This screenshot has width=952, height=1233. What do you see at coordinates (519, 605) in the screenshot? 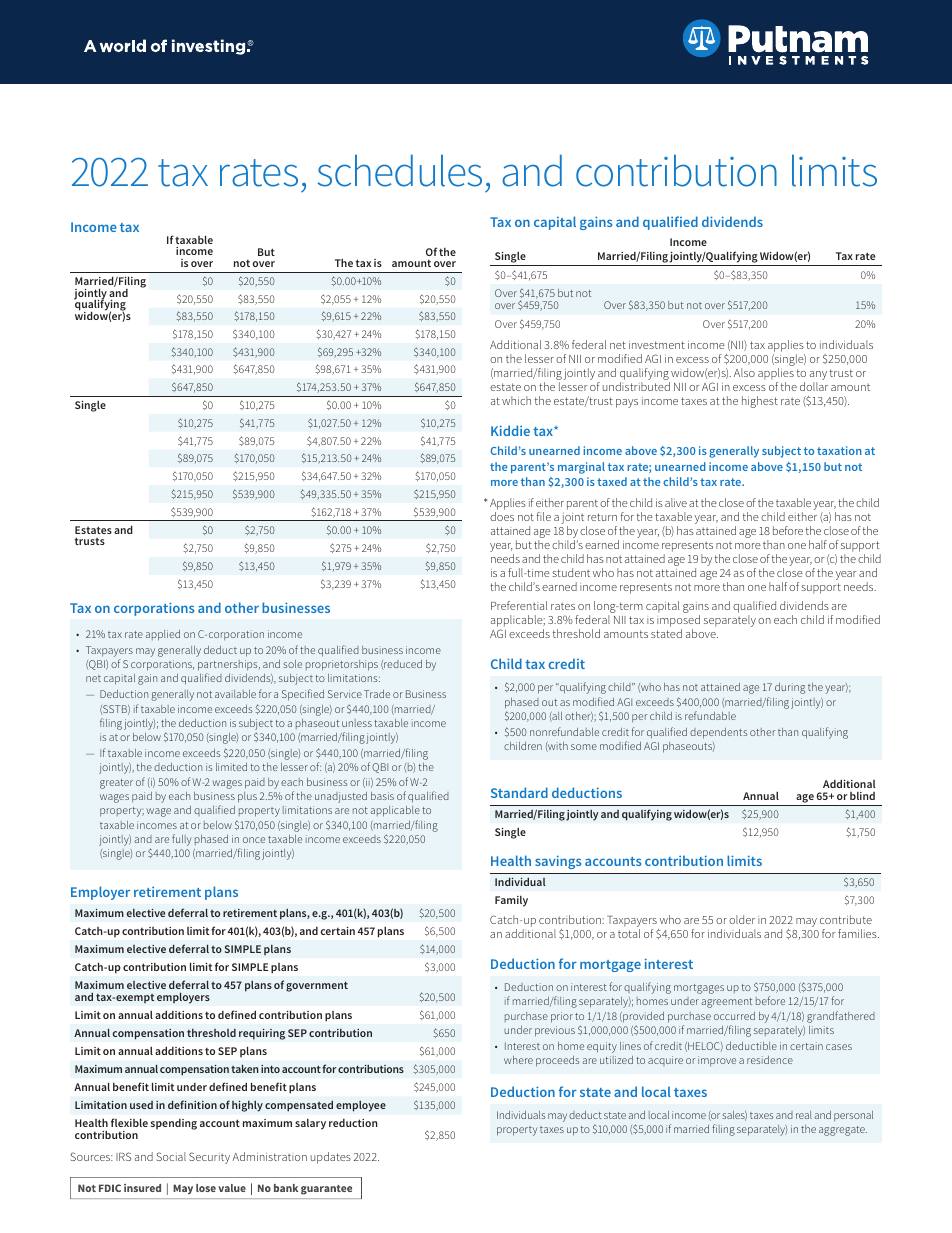
I see `Preferential` at bounding box center [519, 605].
